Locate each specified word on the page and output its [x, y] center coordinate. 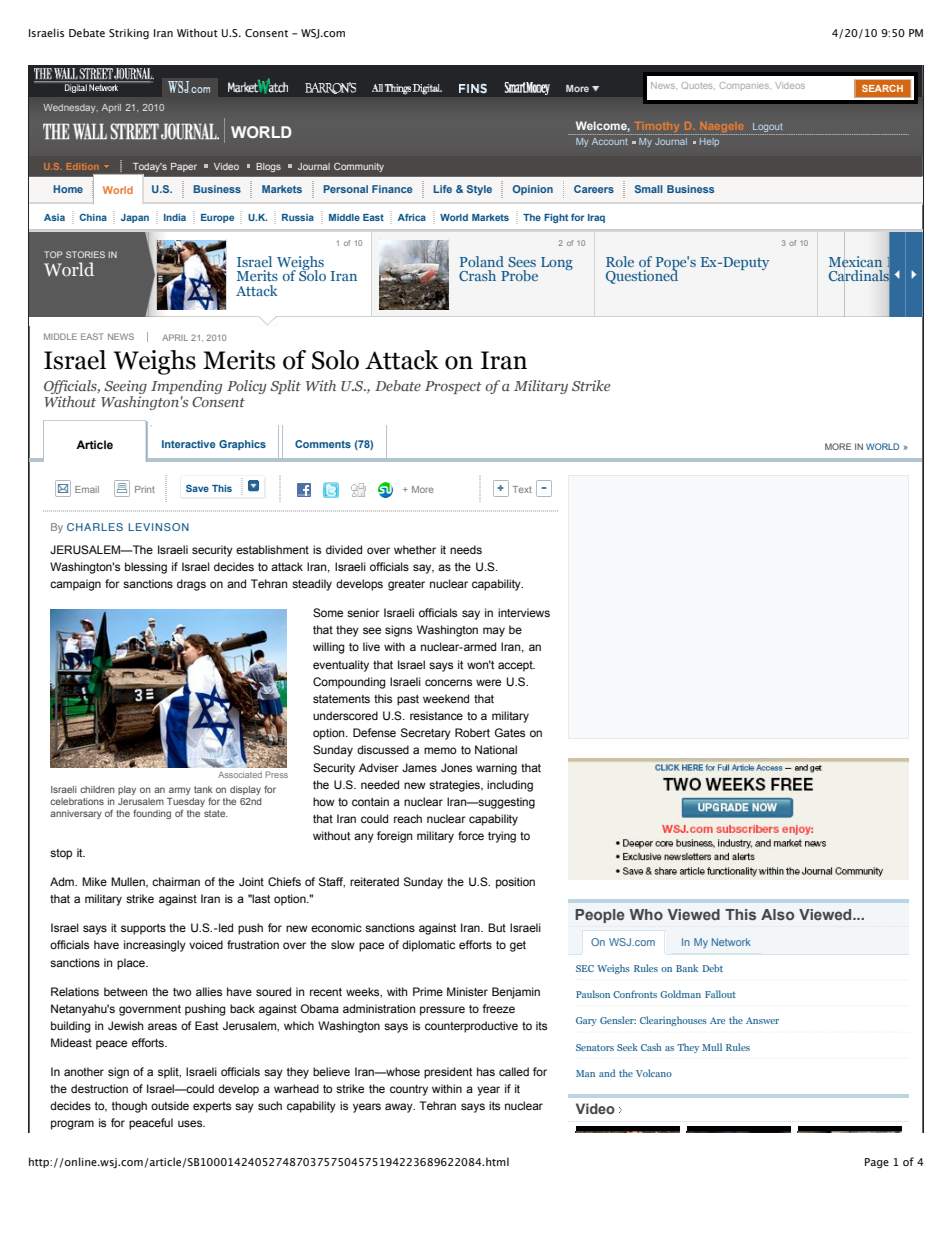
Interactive [189, 444]
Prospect [453, 387]
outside [170, 1105]
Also [777, 914]
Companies [745, 85]
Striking [129, 34]
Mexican [855, 261]
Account [610, 141]
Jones [456, 767]
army [180, 791]
